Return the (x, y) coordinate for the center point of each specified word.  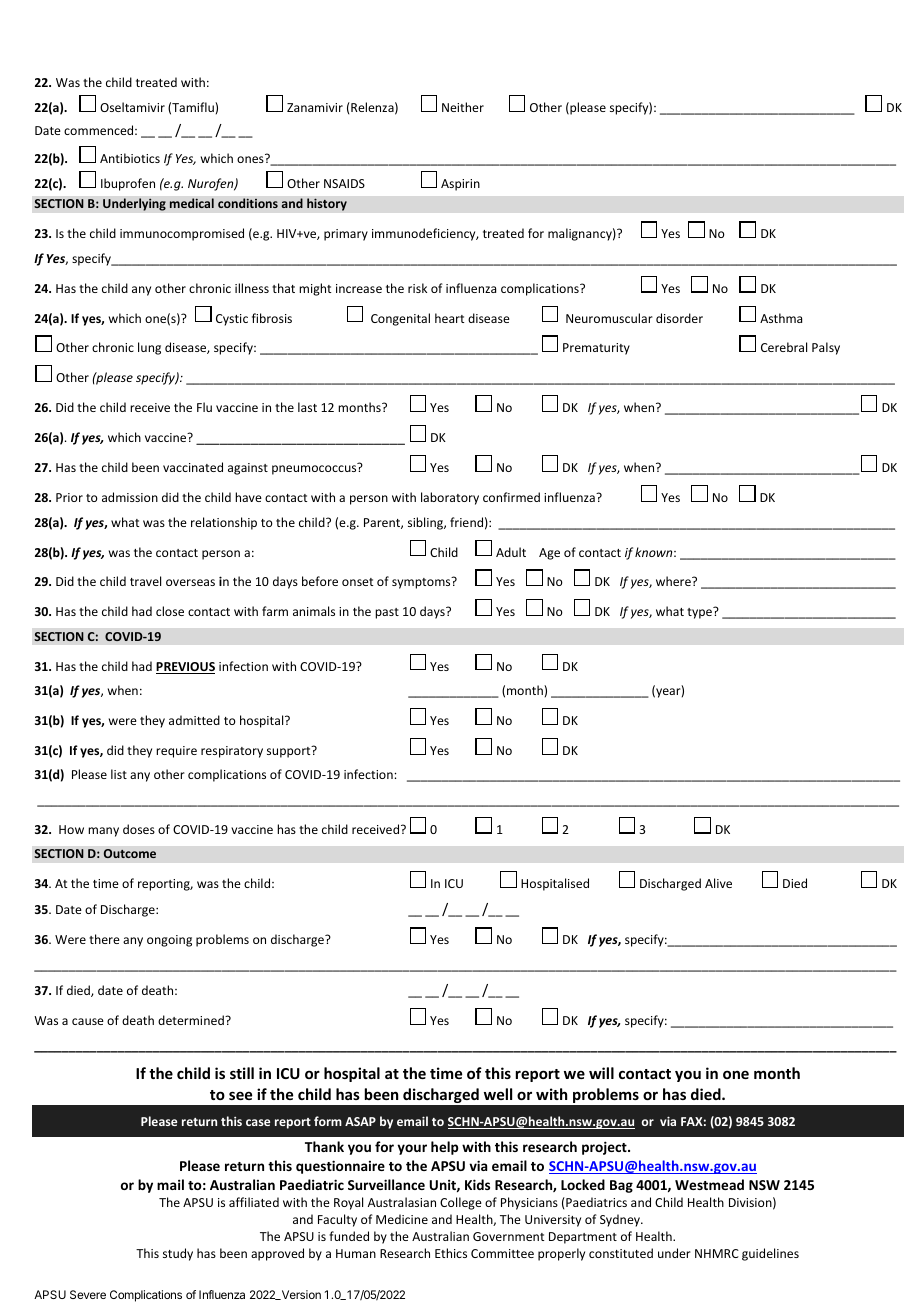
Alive (718, 883)
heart (449, 318)
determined (192, 1020)
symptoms (422, 583)
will (601, 1073)
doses (139, 829)
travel (145, 581)
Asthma (781, 318)
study (178, 1254)
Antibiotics (130, 158)
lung (149, 348)
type (700, 613)
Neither (463, 107)
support (290, 752)
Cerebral (784, 347)
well (498, 1094)
